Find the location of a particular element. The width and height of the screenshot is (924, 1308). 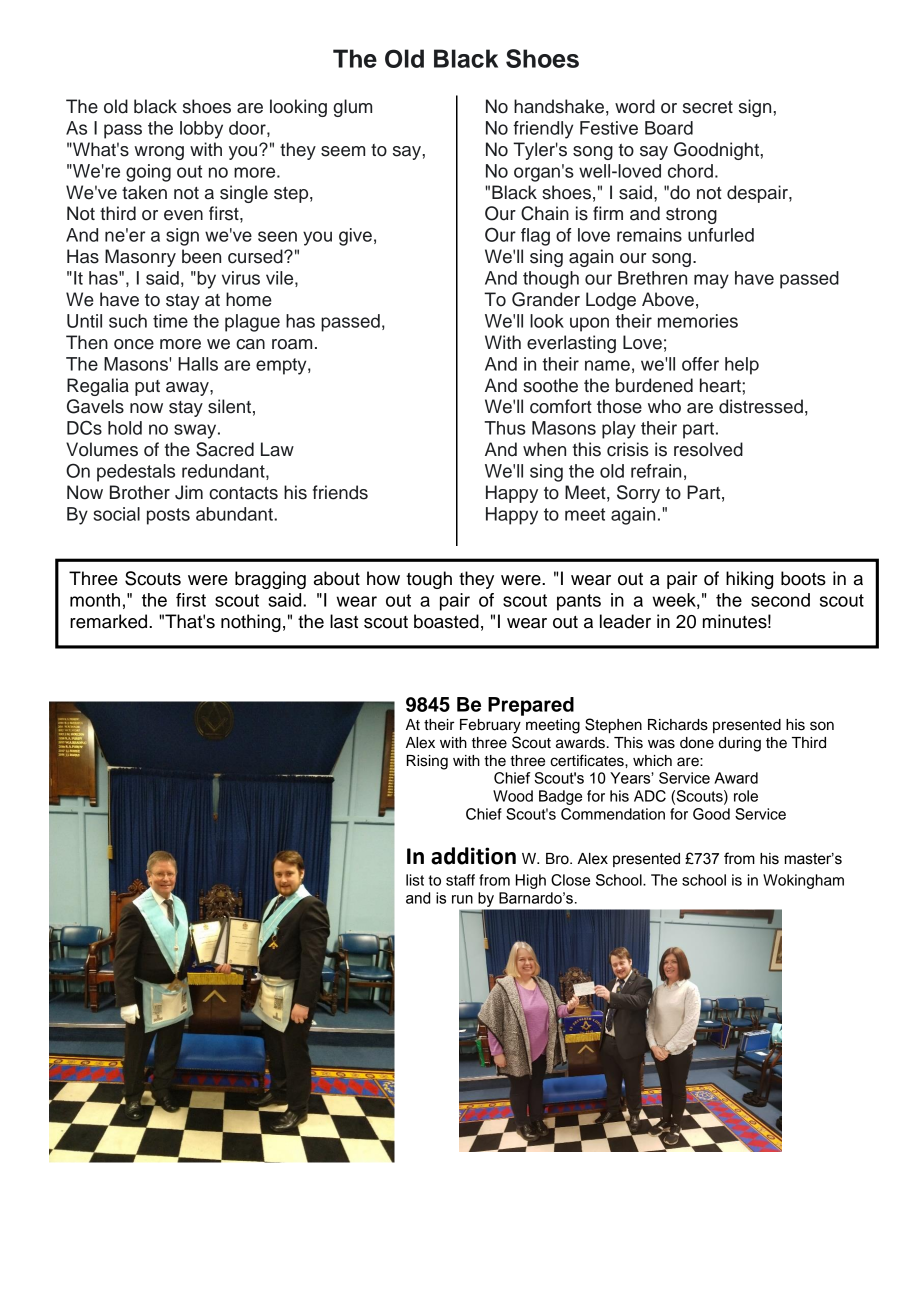

friends is located at coordinates (340, 492).
